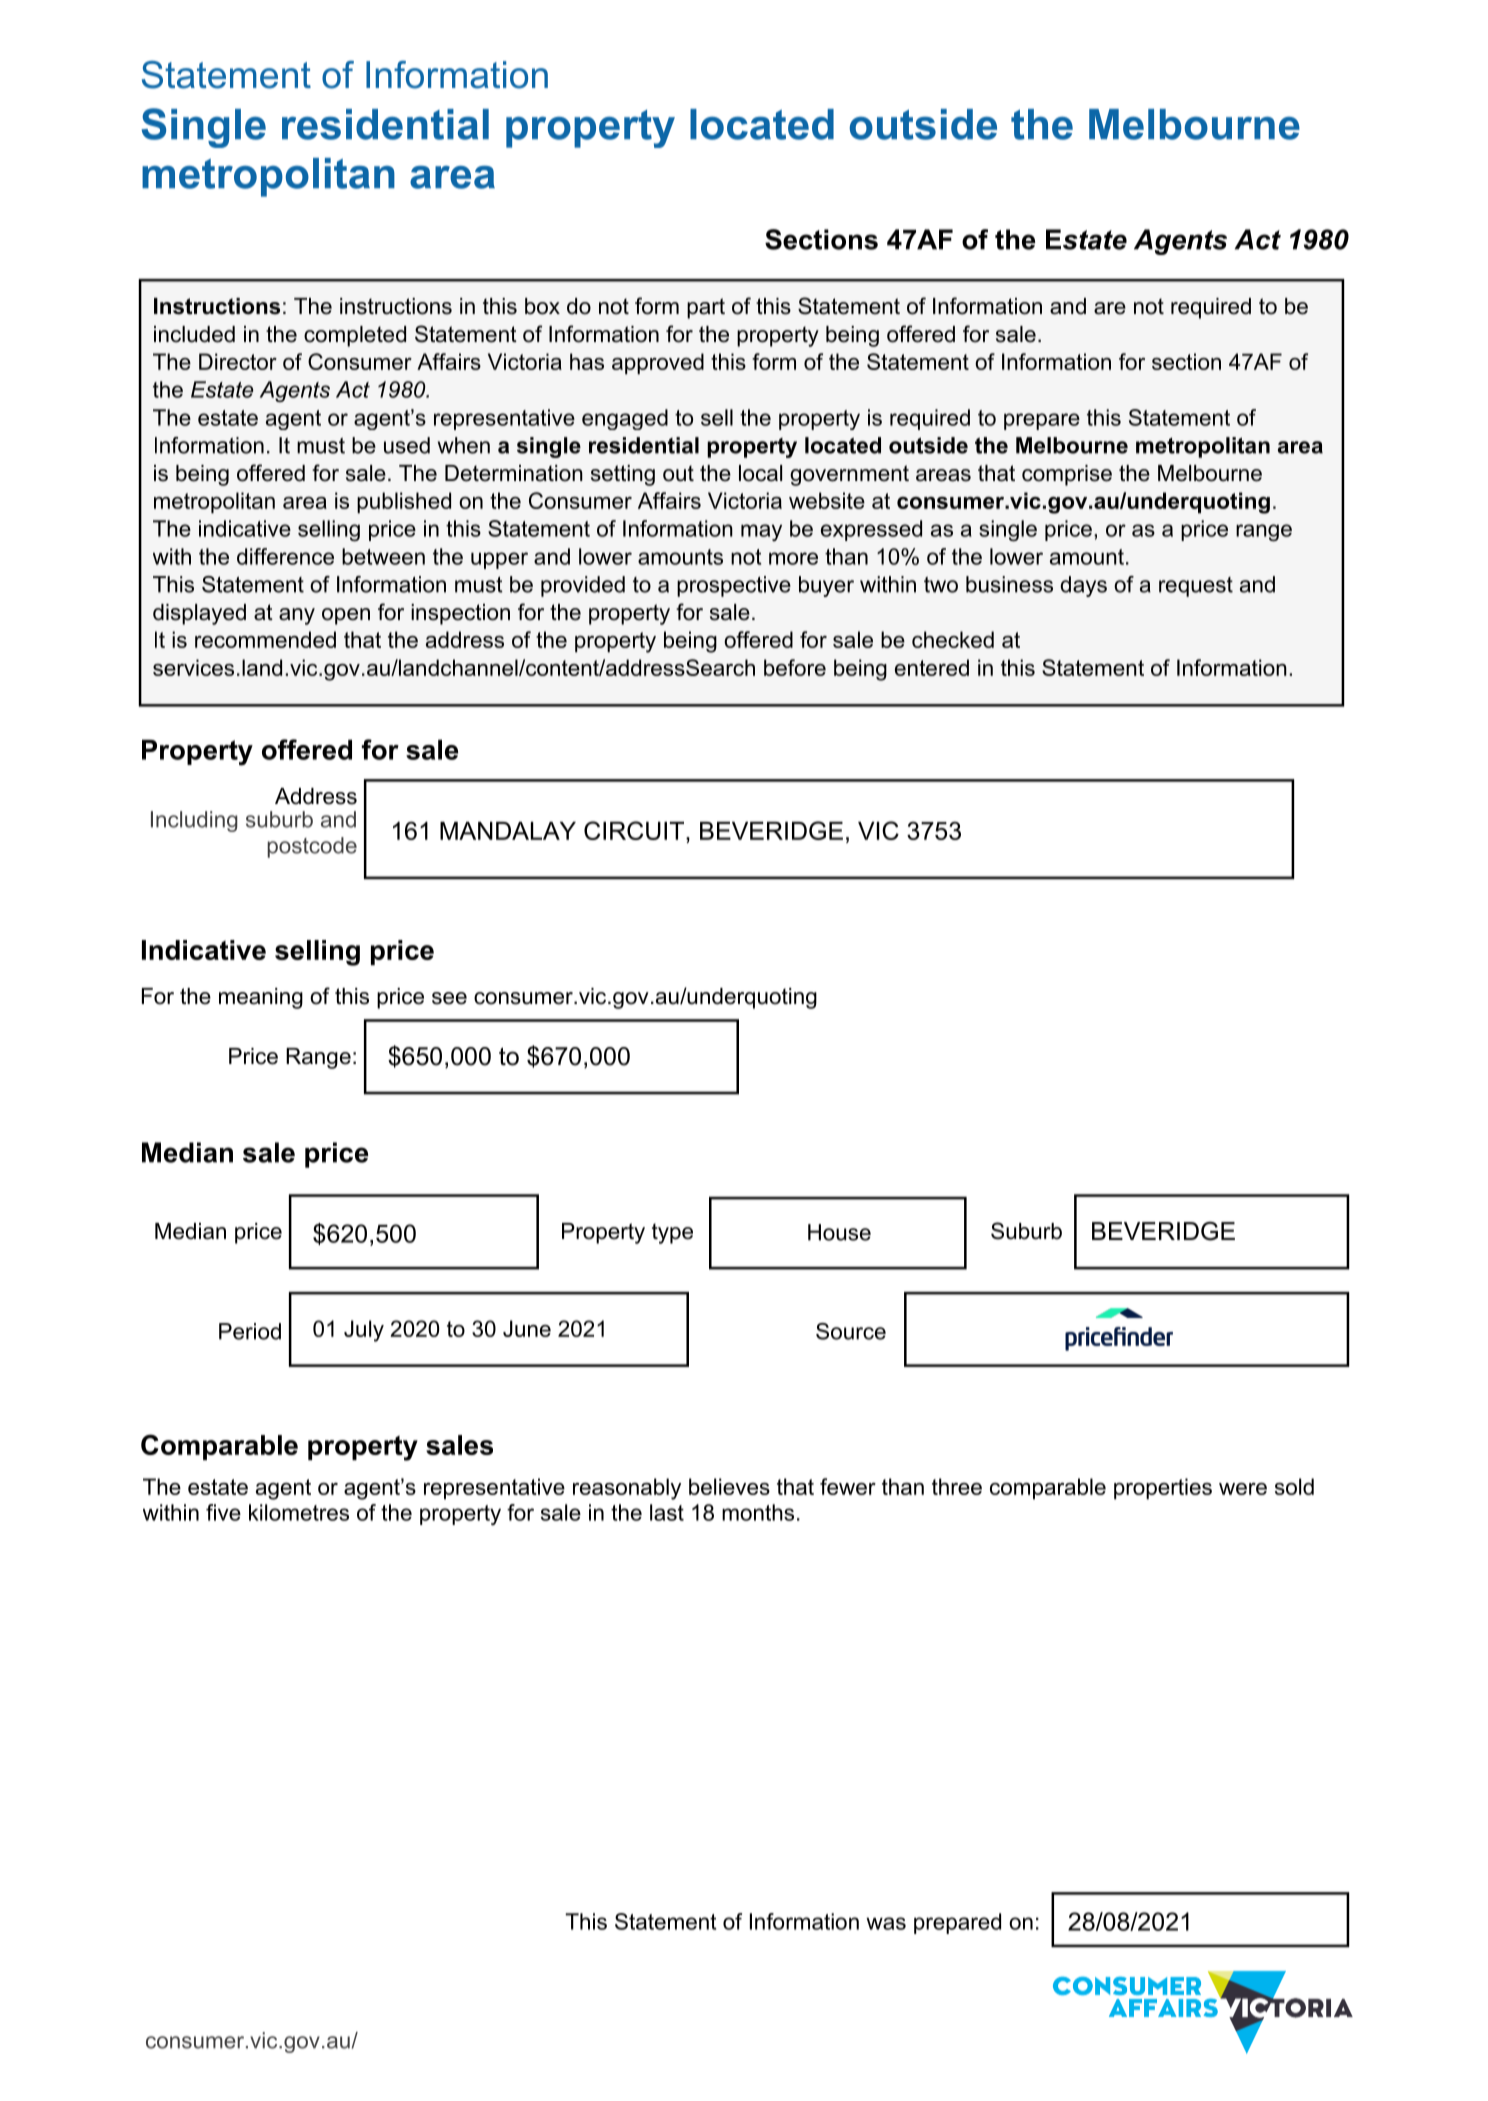  I want to click on completed, so click(355, 336).
